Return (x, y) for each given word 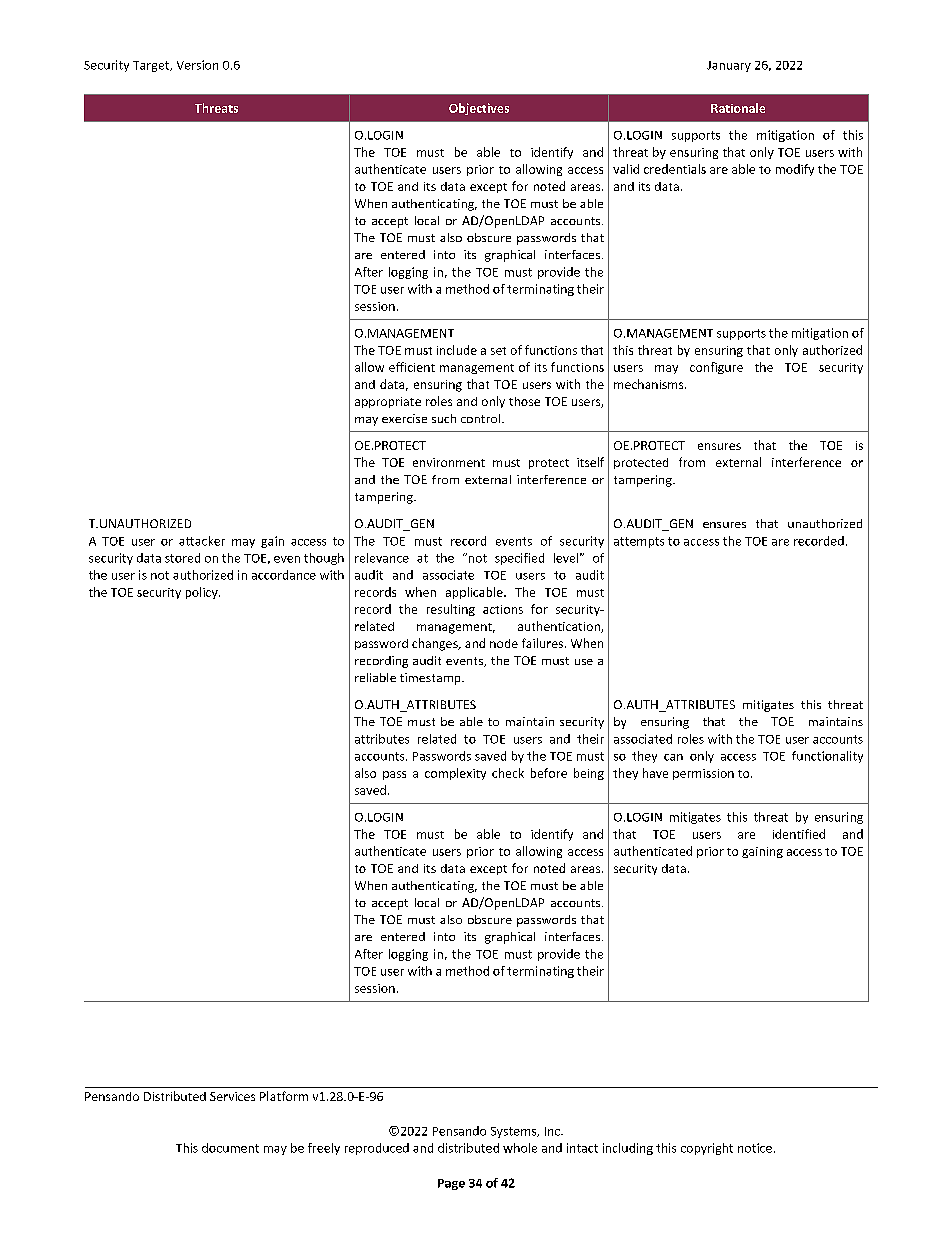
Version (197, 65)
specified (519, 559)
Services (232, 1096)
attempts (639, 542)
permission (703, 774)
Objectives (479, 109)
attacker (202, 541)
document (230, 1148)
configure (716, 368)
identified (799, 834)
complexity (455, 774)
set (498, 351)
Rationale (738, 108)
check (508, 773)
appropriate (388, 402)
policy (203, 593)
